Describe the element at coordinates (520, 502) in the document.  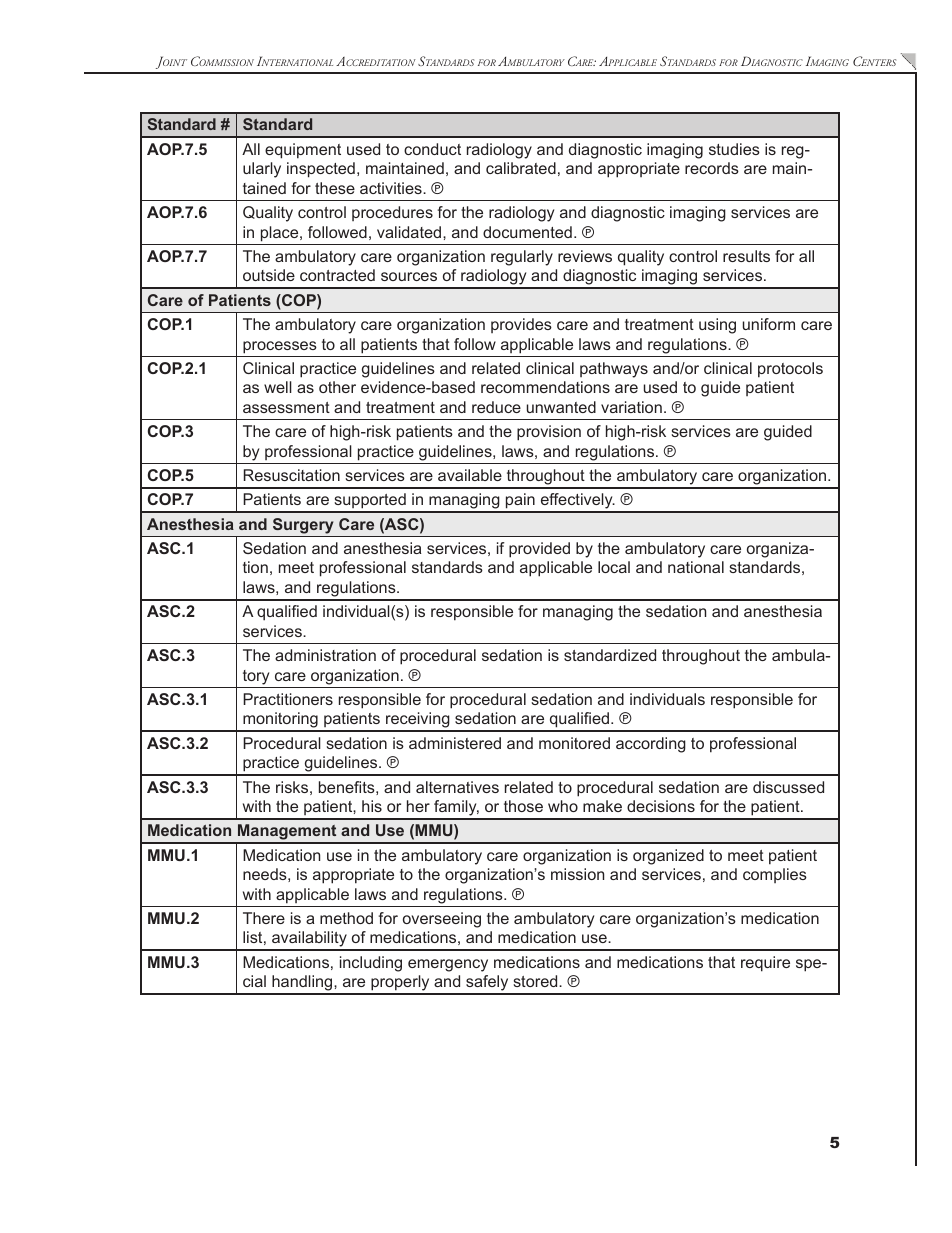
I see `pain` at that location.
